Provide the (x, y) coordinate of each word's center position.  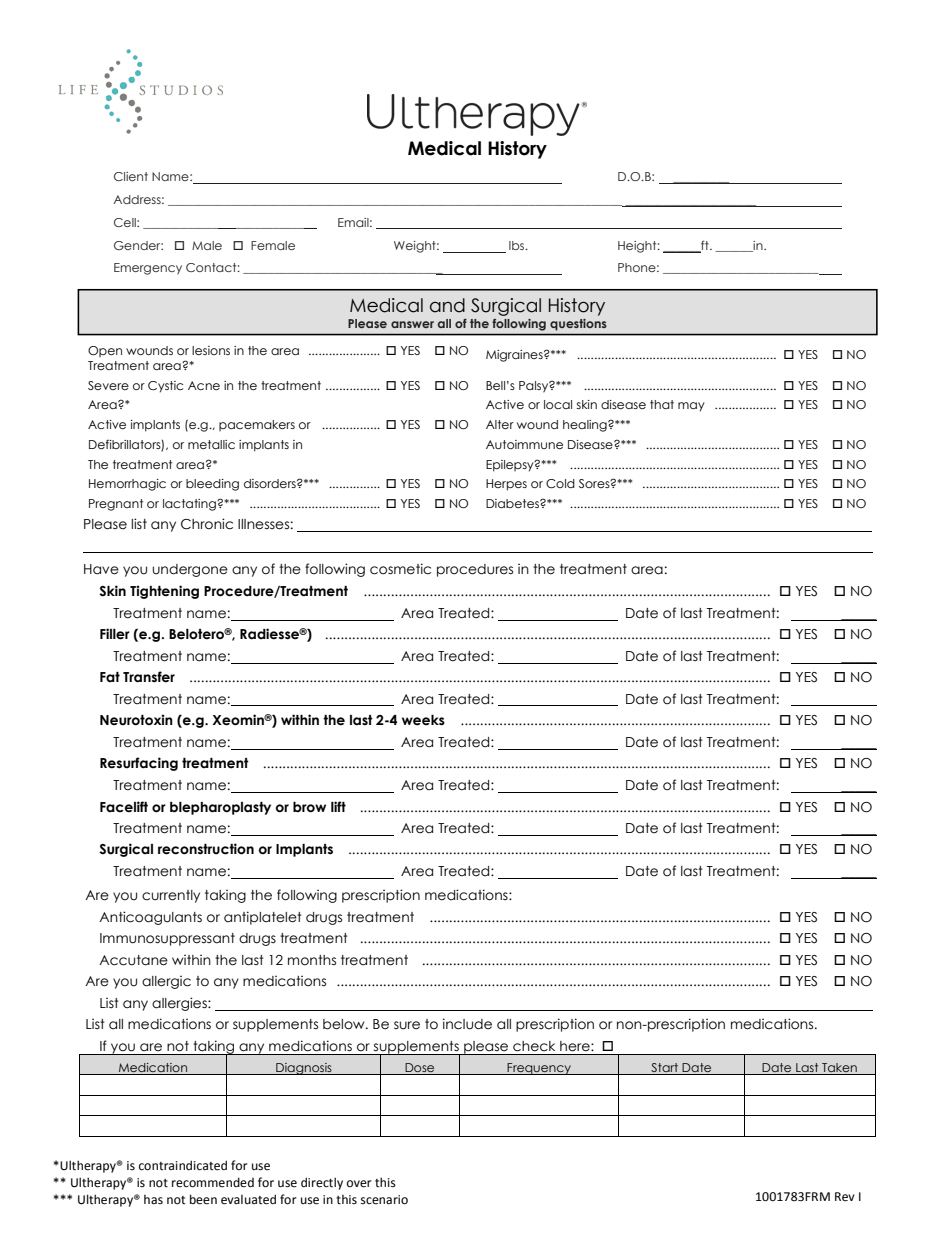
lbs (518, 245)
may (691, 407)
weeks (423, 720)
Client (131, 176)
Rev (845, 1197)
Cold (560, 483)
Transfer (149, 677)
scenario (384, 1200)
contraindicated (183, 1165)
